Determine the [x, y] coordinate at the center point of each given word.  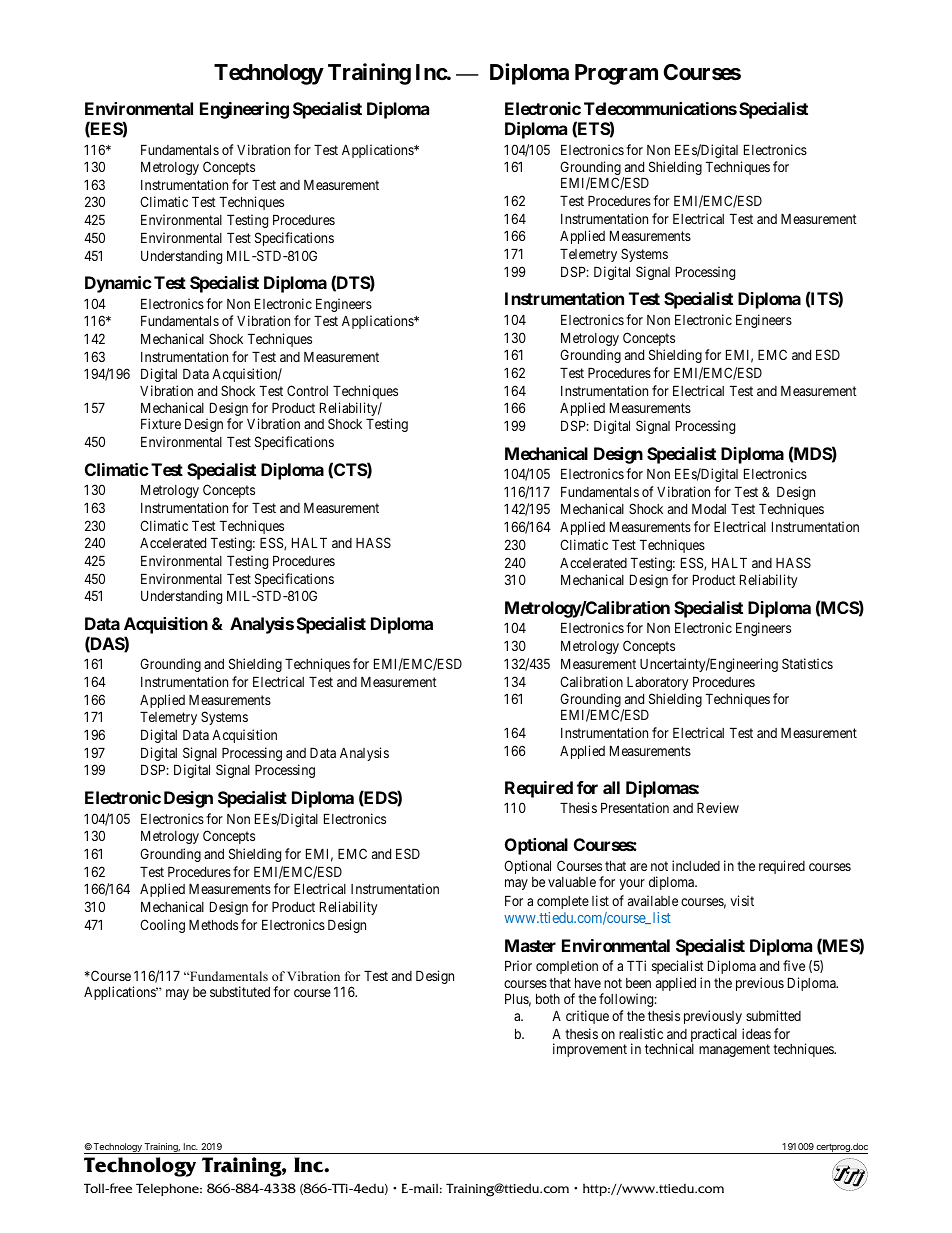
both [548, 998]
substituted [240, 991]
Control [307, 390]
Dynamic [118, 284]
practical [714, 1036]
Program [616, 74]
